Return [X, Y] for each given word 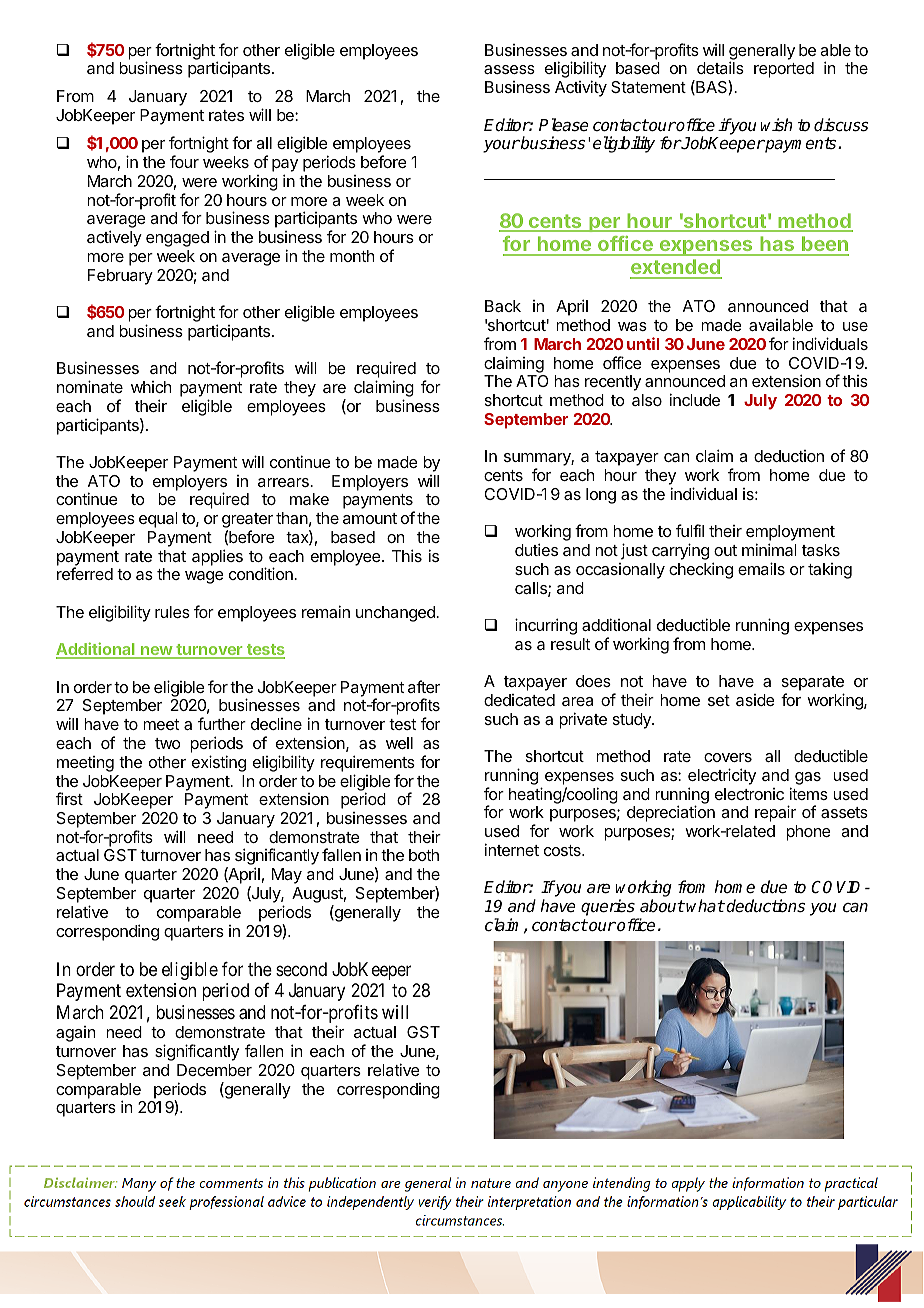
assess [509, 69]
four [184, 161]
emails [761, 568]
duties [536, 549]
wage [204, 577]
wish [776, 125]
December [214, 1070]
